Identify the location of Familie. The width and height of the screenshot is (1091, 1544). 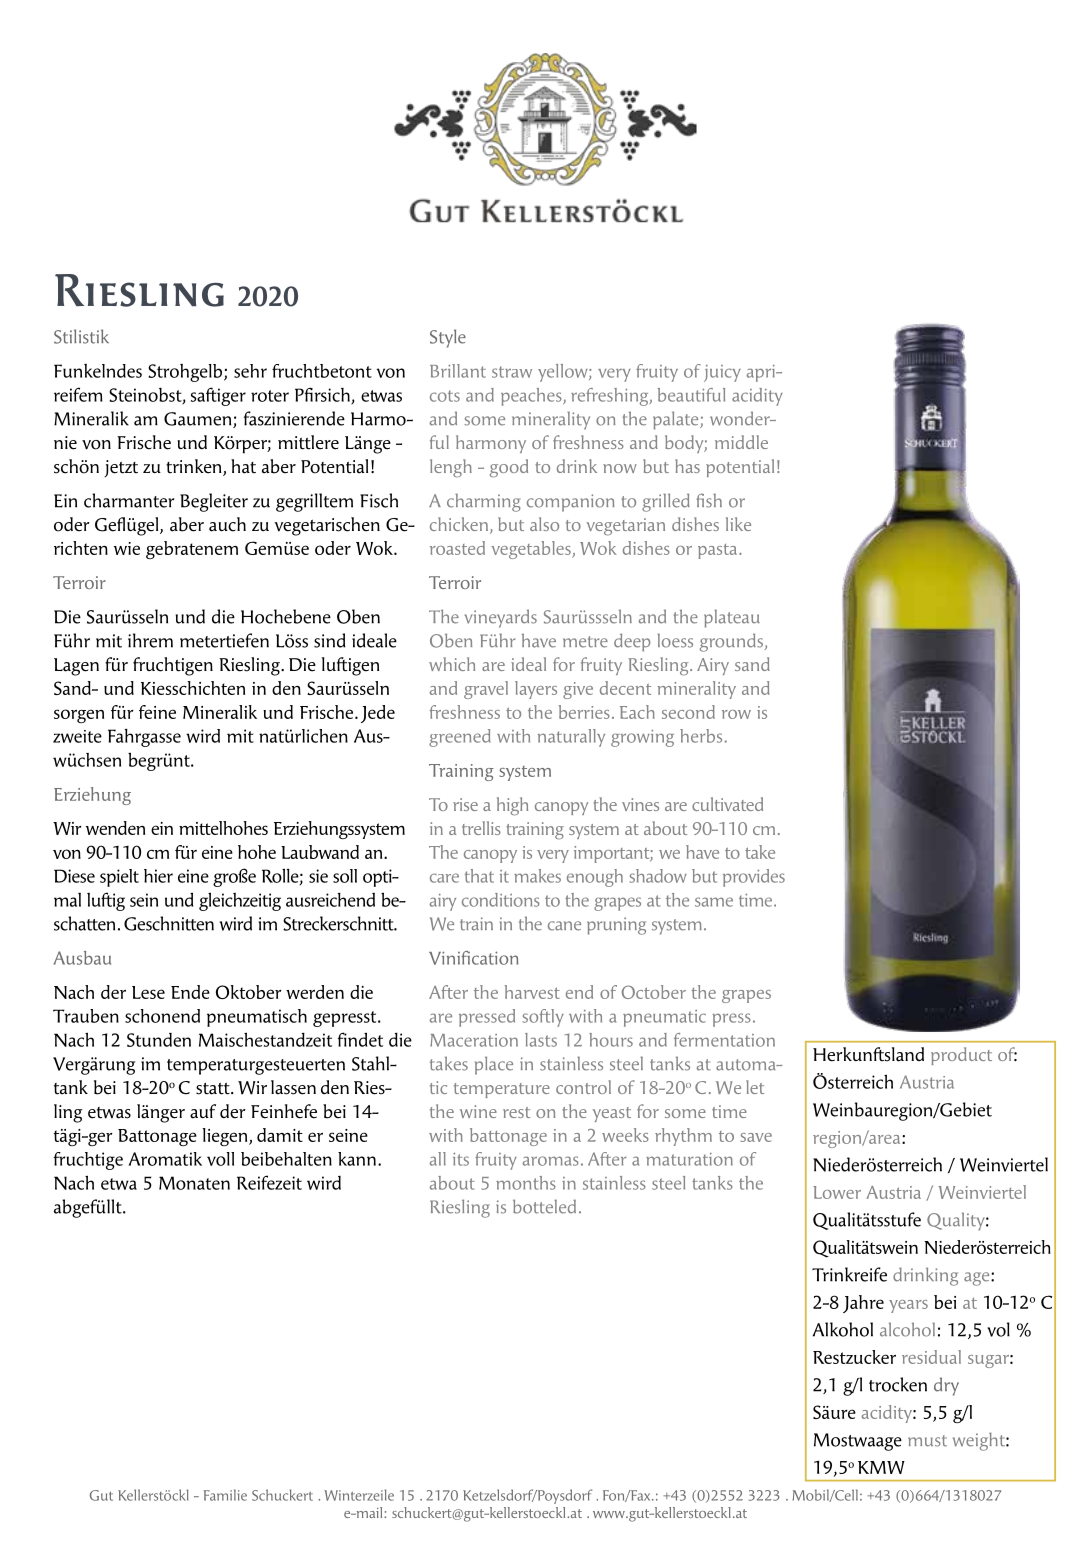
(225, 1495).
